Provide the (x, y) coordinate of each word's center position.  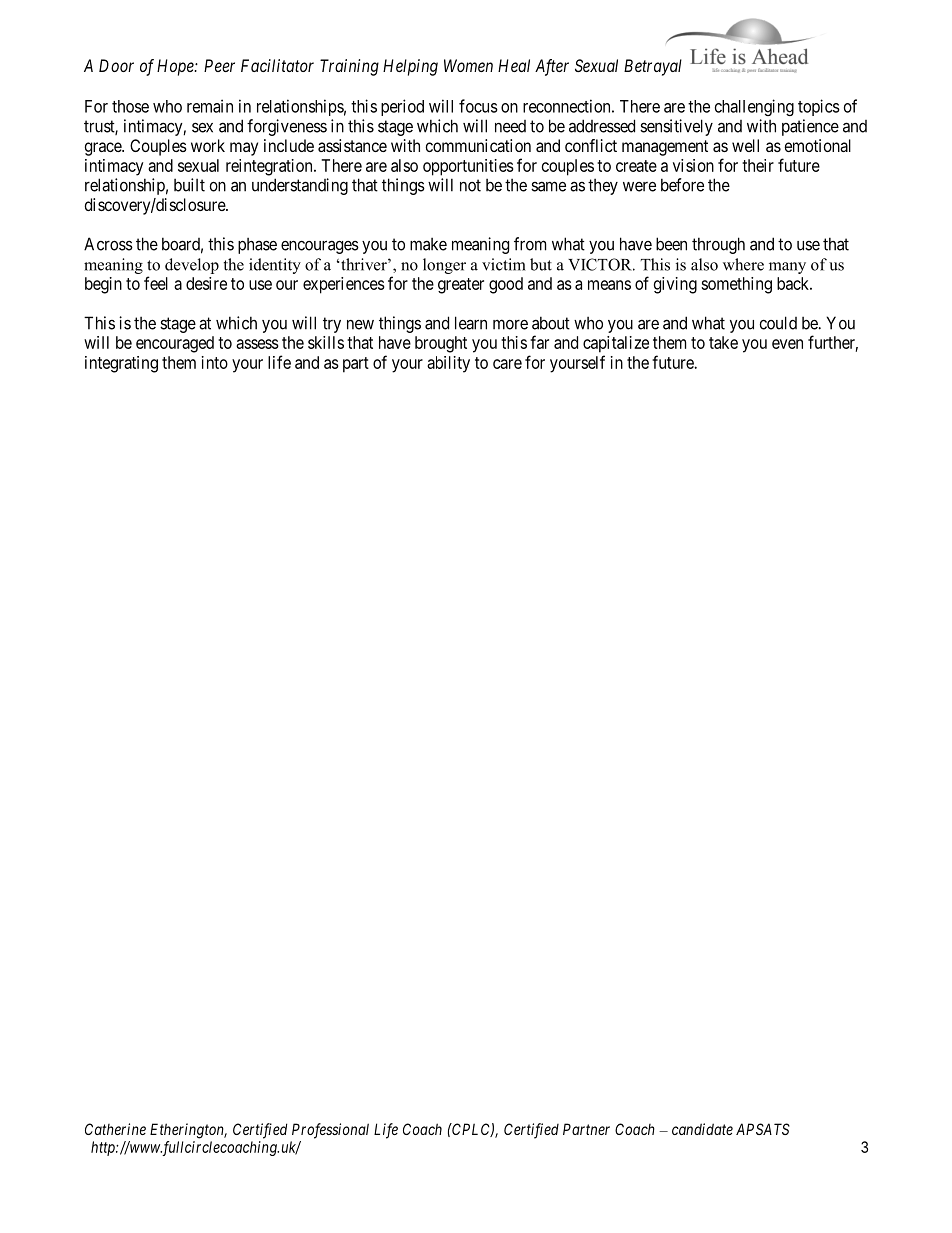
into (215, 362)
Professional (330, 1131)
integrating (121, 364)
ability (448, 364)
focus (478, 106)
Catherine (115, 1129)
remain (210, 106)
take (723, 342)
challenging (754, 107)
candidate (702, 1129)
